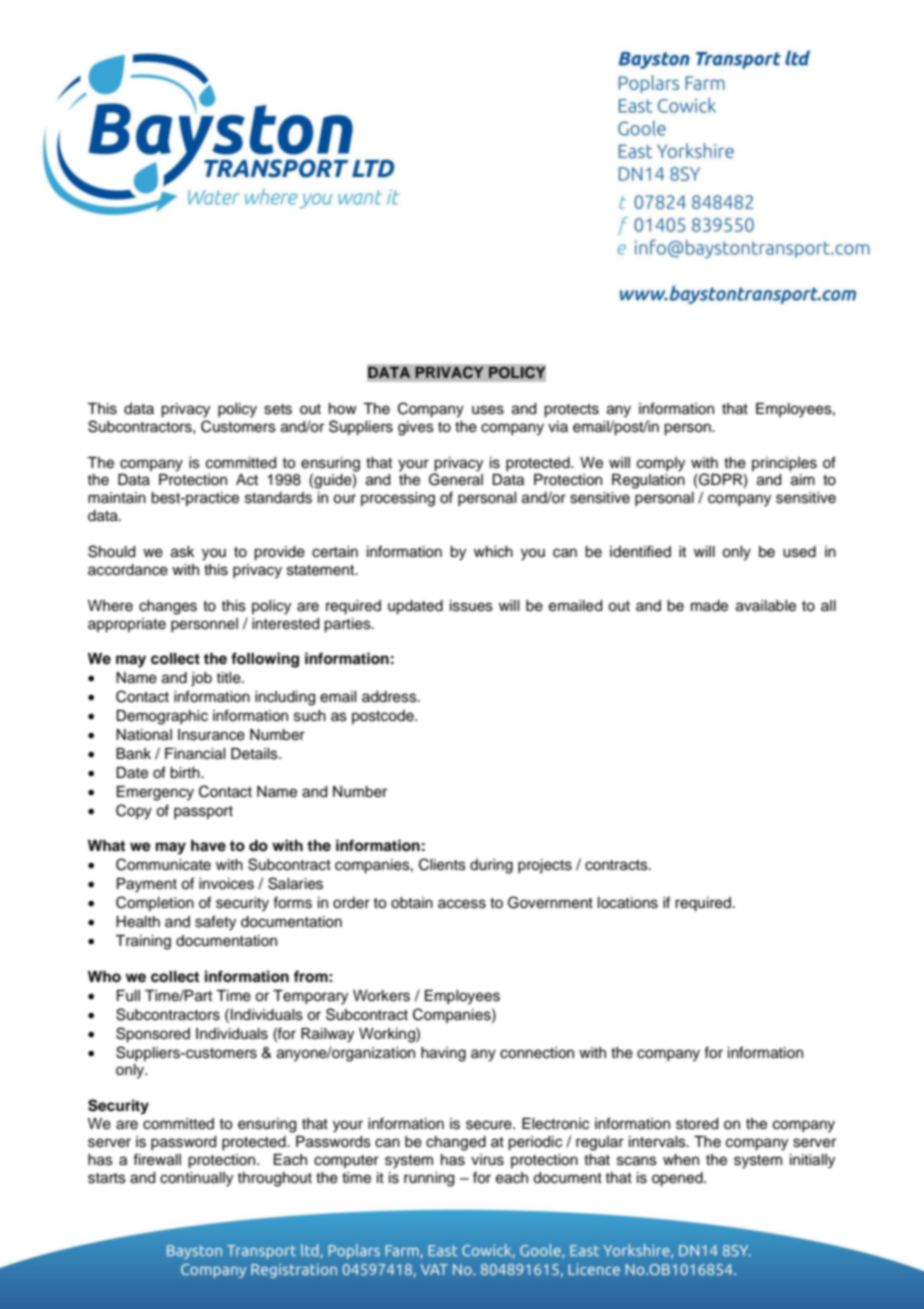 The width and height of the document is (924, 1309). What do you see at coordinates (784, 464) in the document?
I see `principles` at bounding box center [784, 464].
